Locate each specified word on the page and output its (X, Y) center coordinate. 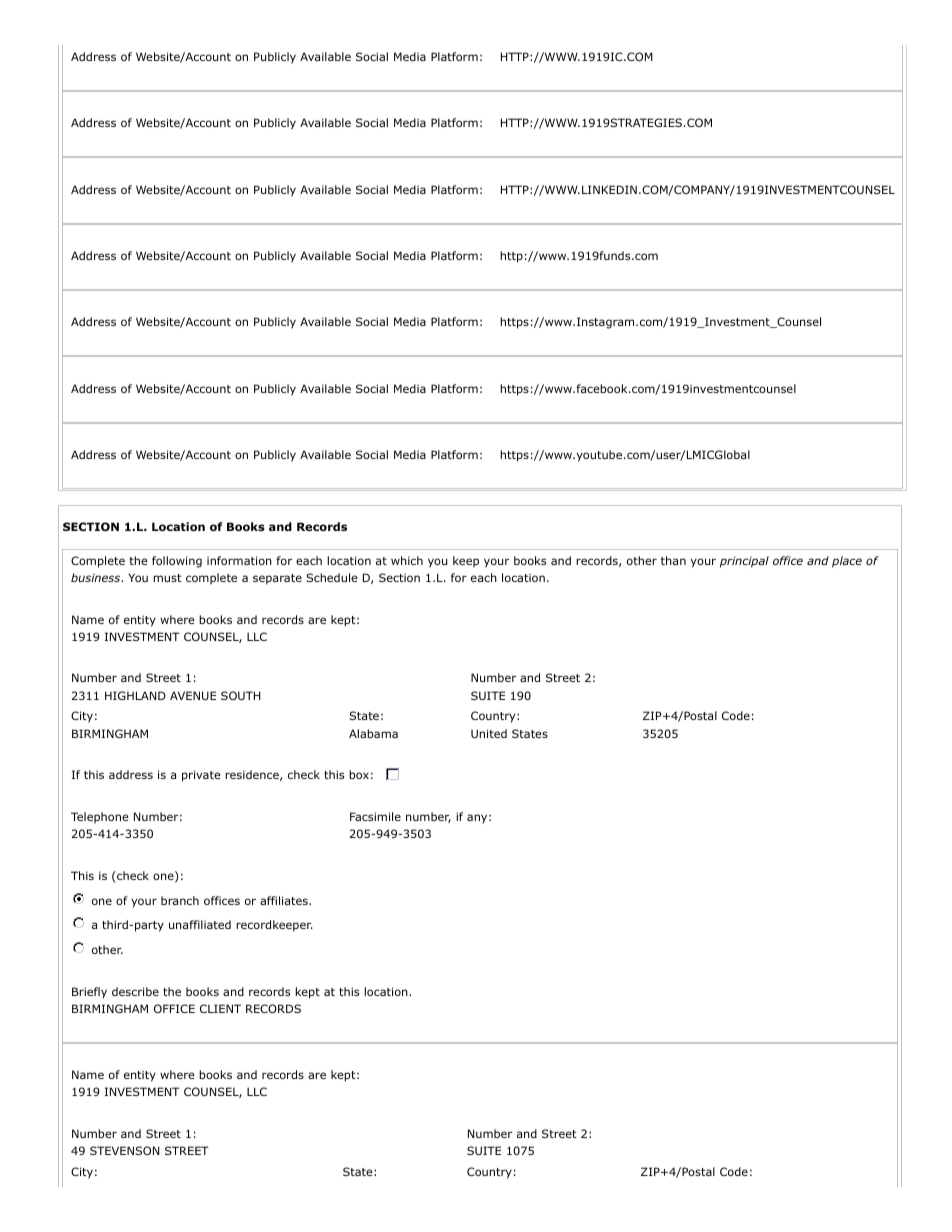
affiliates (285, 900)
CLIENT (220, 1008)
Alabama (373, 733)
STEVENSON (124, 1150)
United (489, 733)
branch (180, 900)
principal (744, 562)
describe (135, 991)
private (201, 776)
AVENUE (193, 695)
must (167, 578)
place (847, 562)
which (407, 560)
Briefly (89, 992)
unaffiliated (200, 924)
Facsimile (375, 816)
